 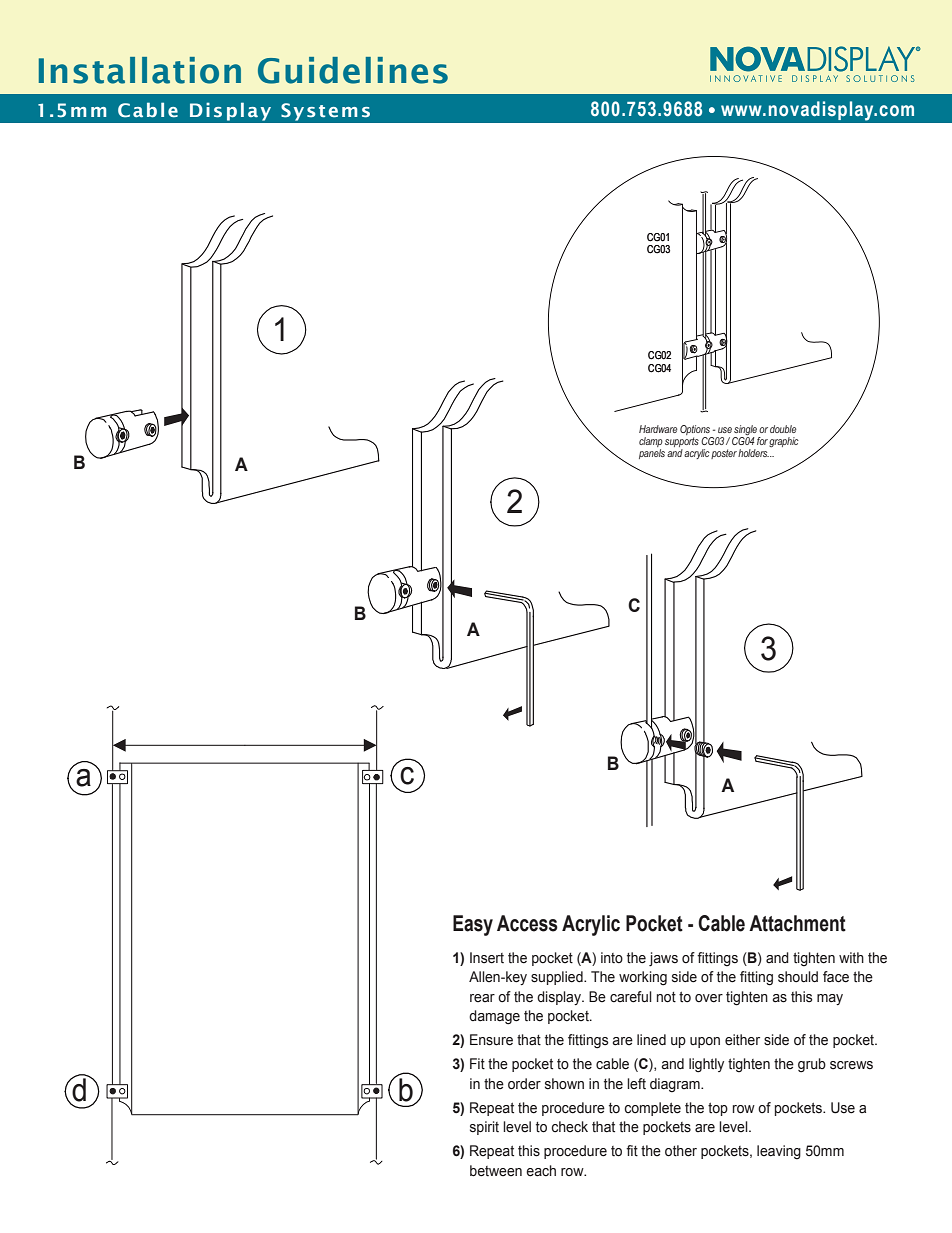 What do you see at coordinates (779, 1152) in the document?
I see `leaving` at bounding box center [779, 1152].
